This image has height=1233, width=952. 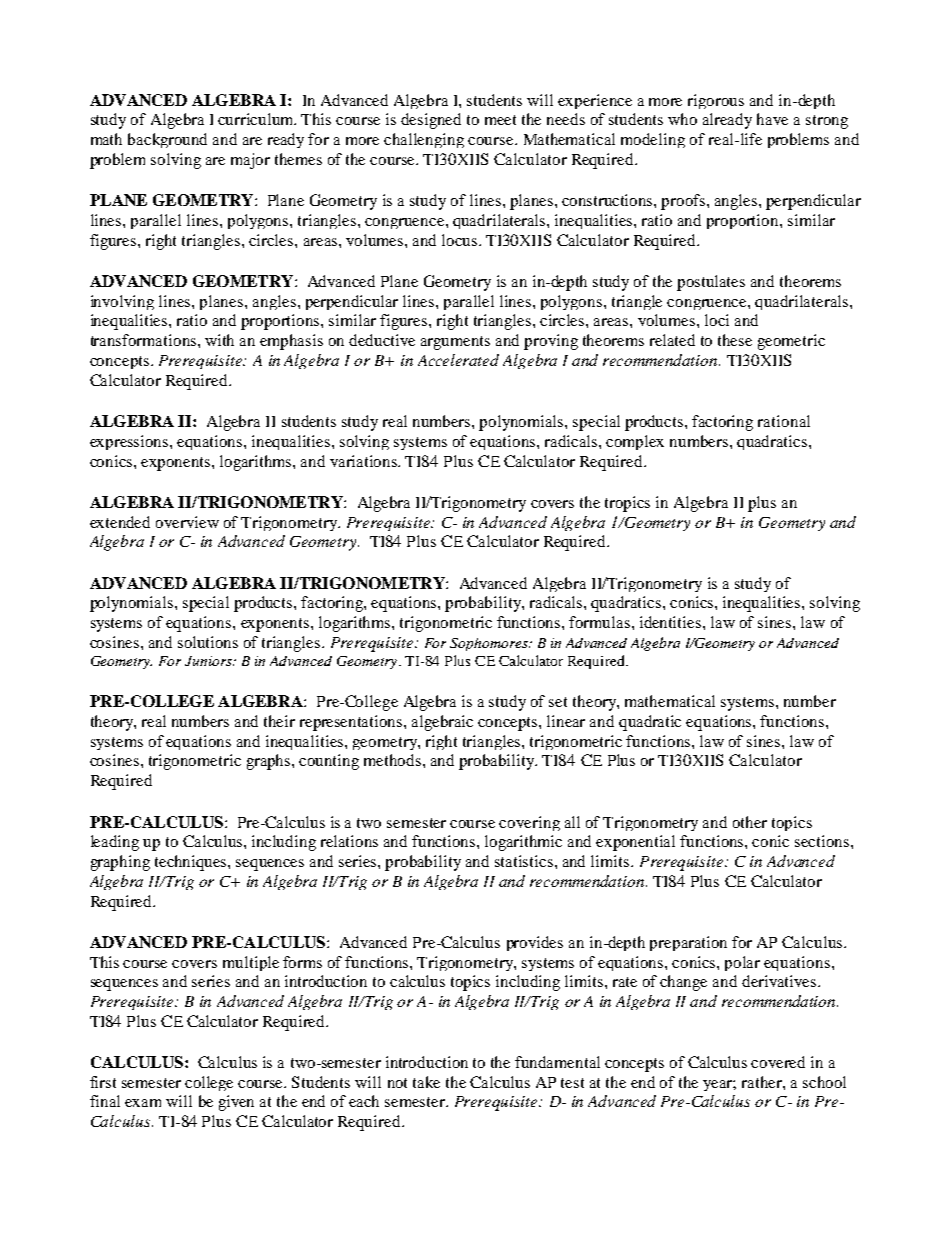 What do you see at coordinates (601, 622) in the image?
I see `formulas` at bounding box center [601, 622].
